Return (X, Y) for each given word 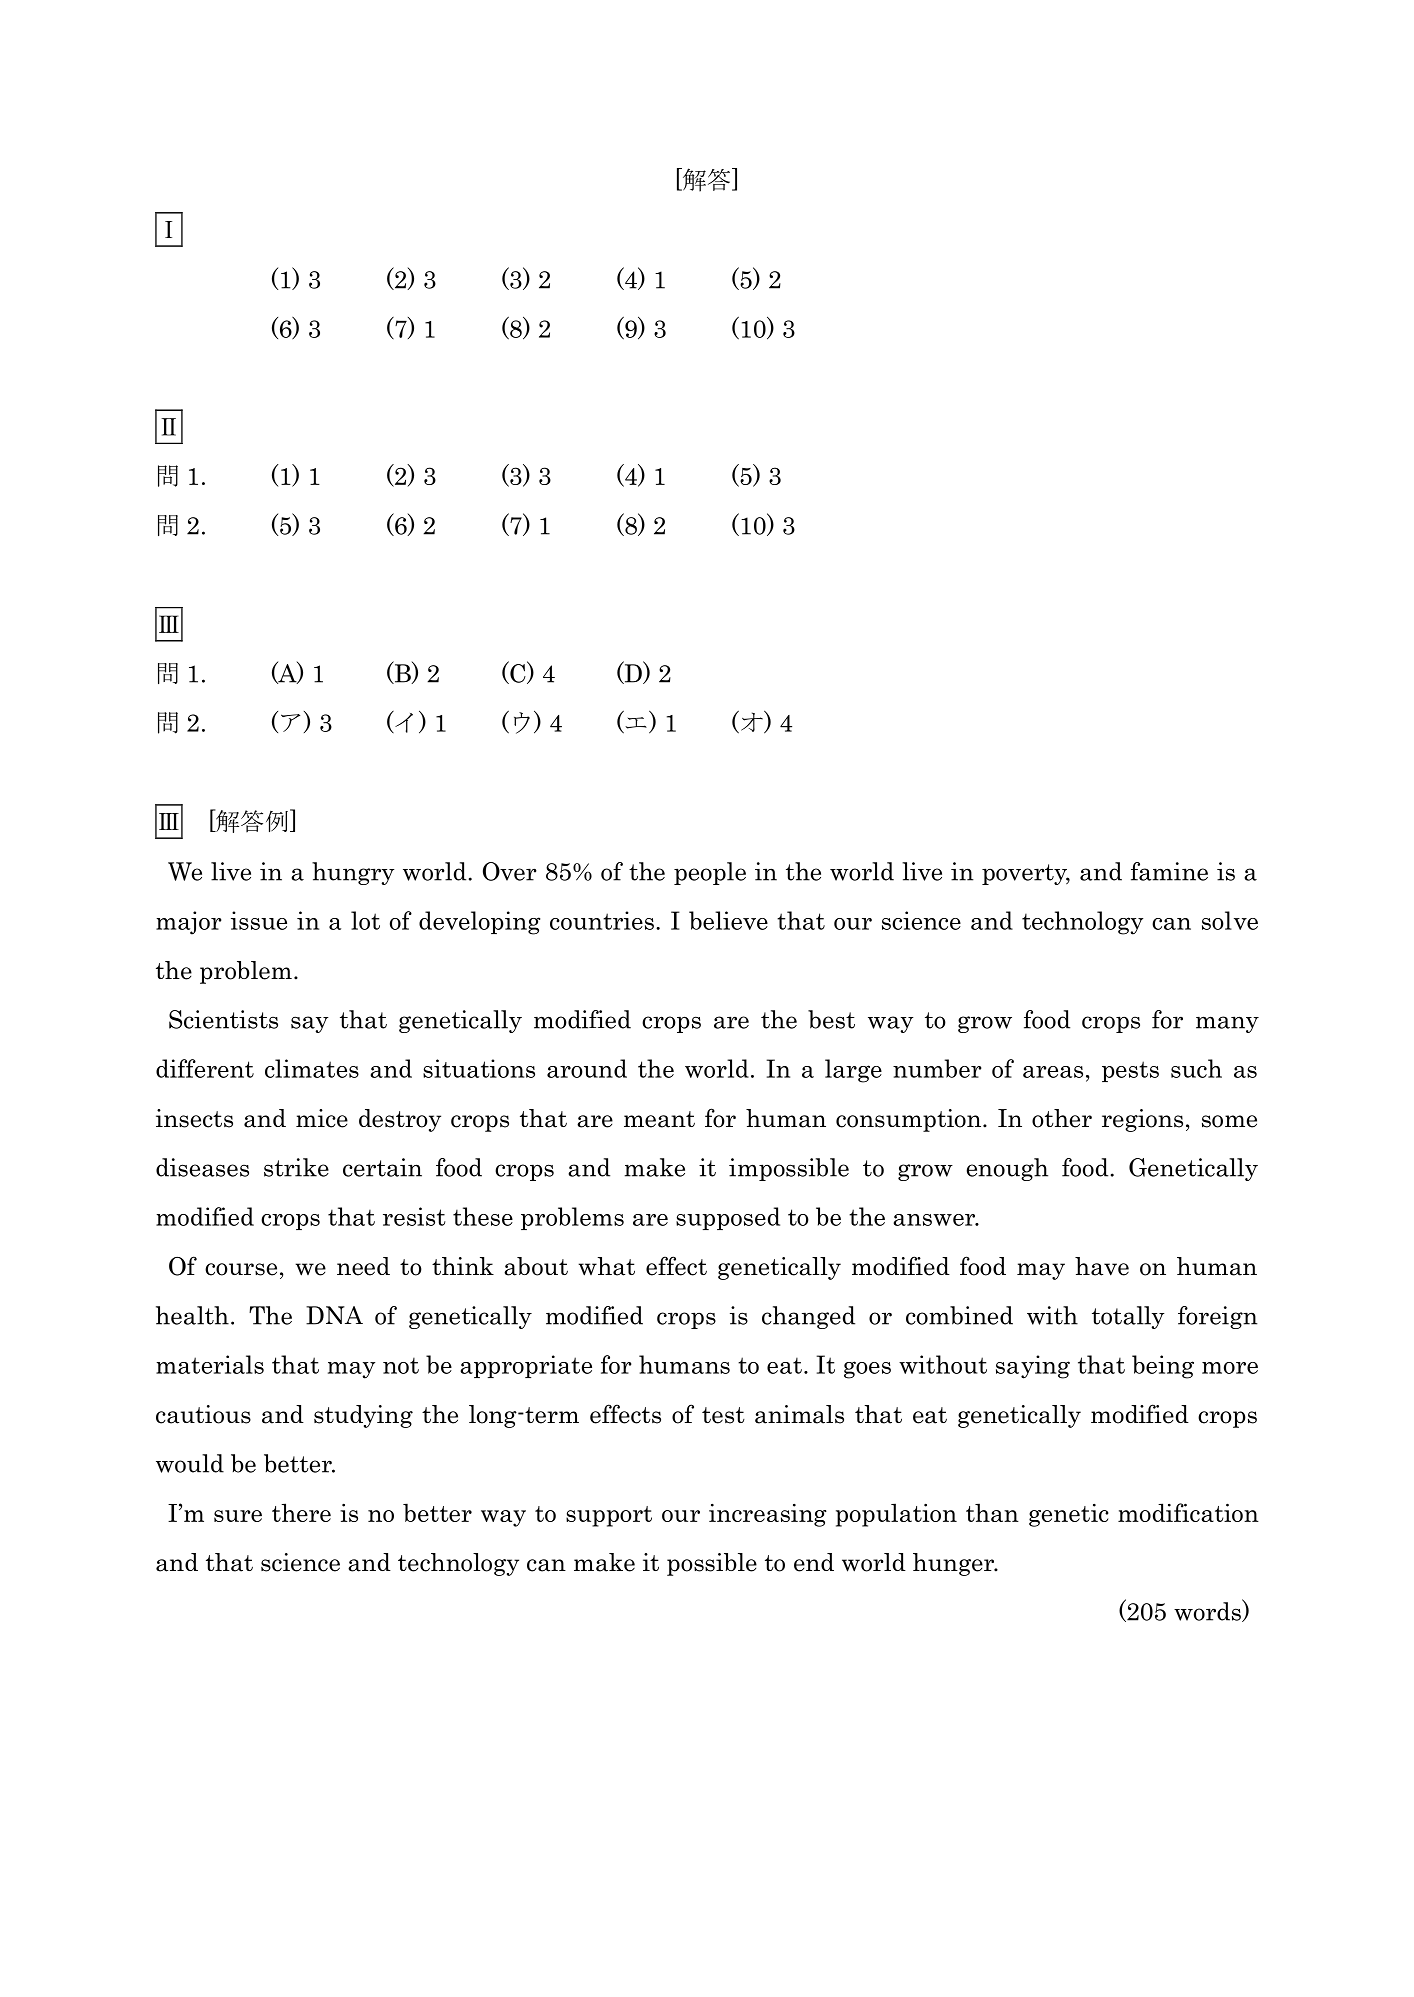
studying (363, 1416)
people (710, 873)
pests (1130, 1071)
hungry (353, 873)
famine (1169, 871)
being (1163, 1367)
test (723, 1415)
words (1208, 1611)
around (587, 1068)
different (205, 1068)
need (363, 1266)
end (814, 1562)
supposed (728, 1218)
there (301, 1512)
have (1102, 1266)
